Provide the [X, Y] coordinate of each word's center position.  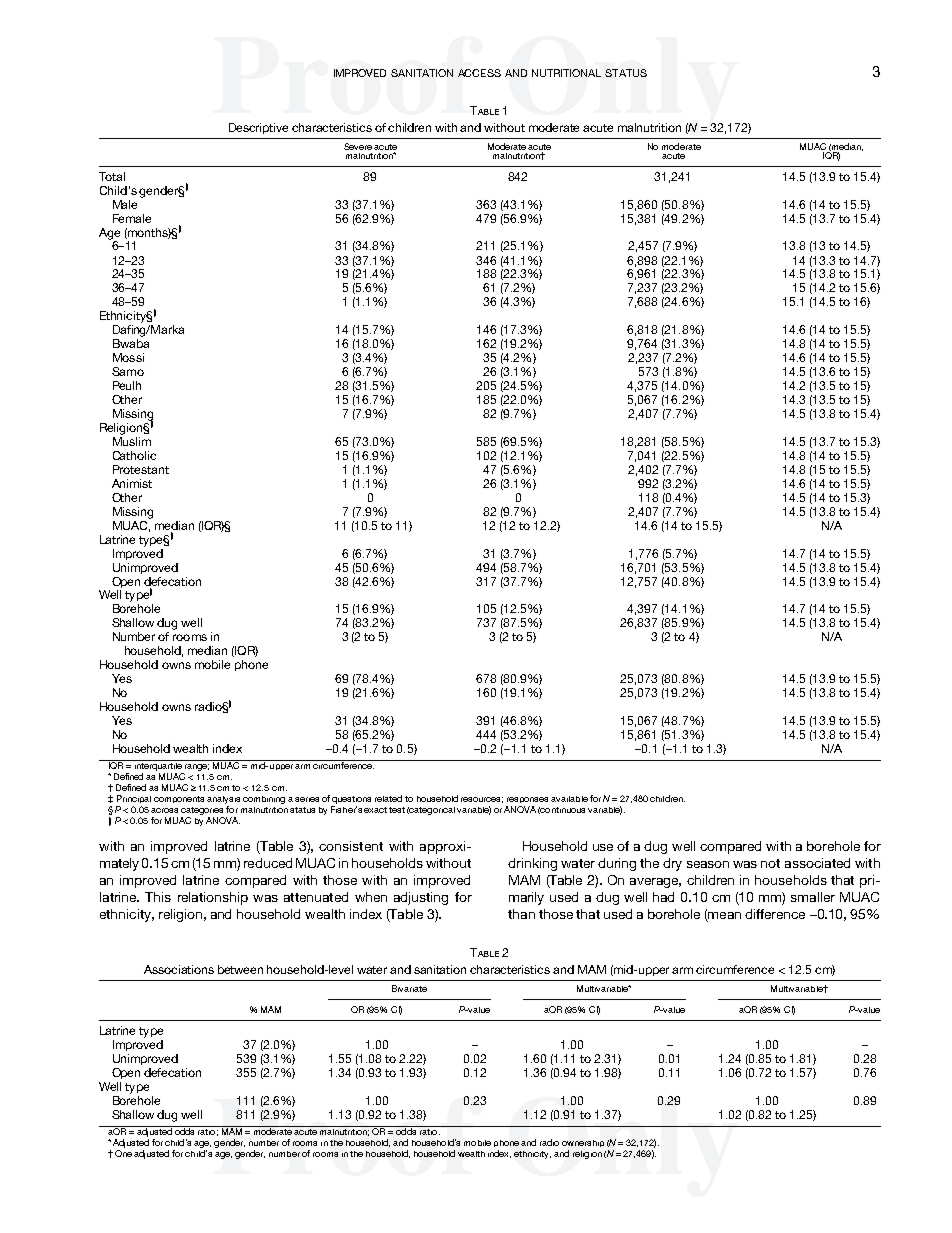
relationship [213, 898]
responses [527, 800]
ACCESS [479, 73]
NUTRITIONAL [566, 73]
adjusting [421, 898]
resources [482, 800]
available [569, 799]
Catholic [134, 455]
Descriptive [258, 128]
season [708, 864]
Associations [179, 969]
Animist [132, 483]
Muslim [132, 441]
